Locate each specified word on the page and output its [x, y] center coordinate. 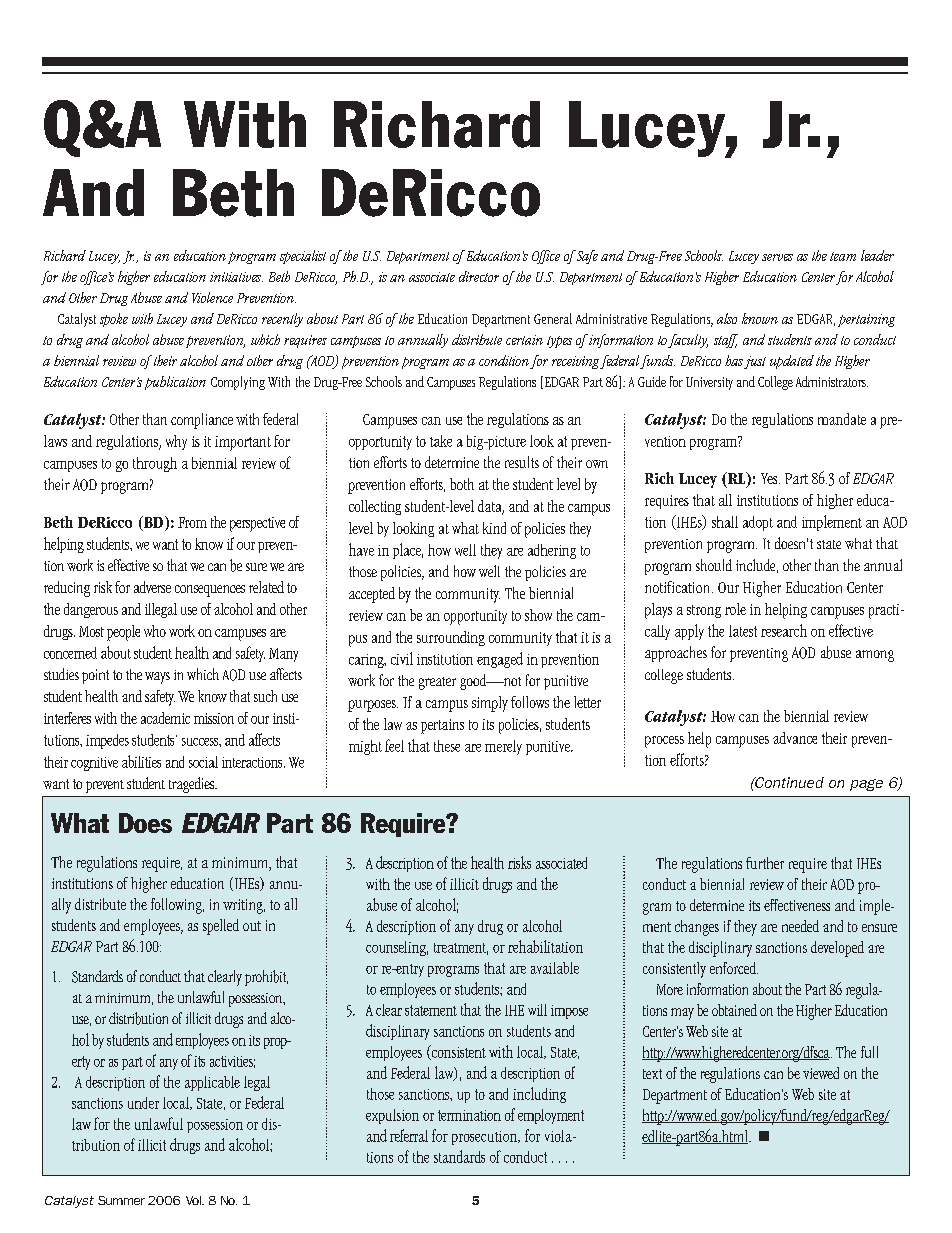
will [537, 1010]
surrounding [451, 638]
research [784, 630]
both [462, 484]
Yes [770, 478]
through [155, 464]
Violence [212, 297]
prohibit [266, 978]
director [479, 276]
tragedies [193, 785]
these [447, 746]
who [155, 631]
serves [777, 257]
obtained [734, 1010]
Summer [121, 1200]
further [765, 863]
